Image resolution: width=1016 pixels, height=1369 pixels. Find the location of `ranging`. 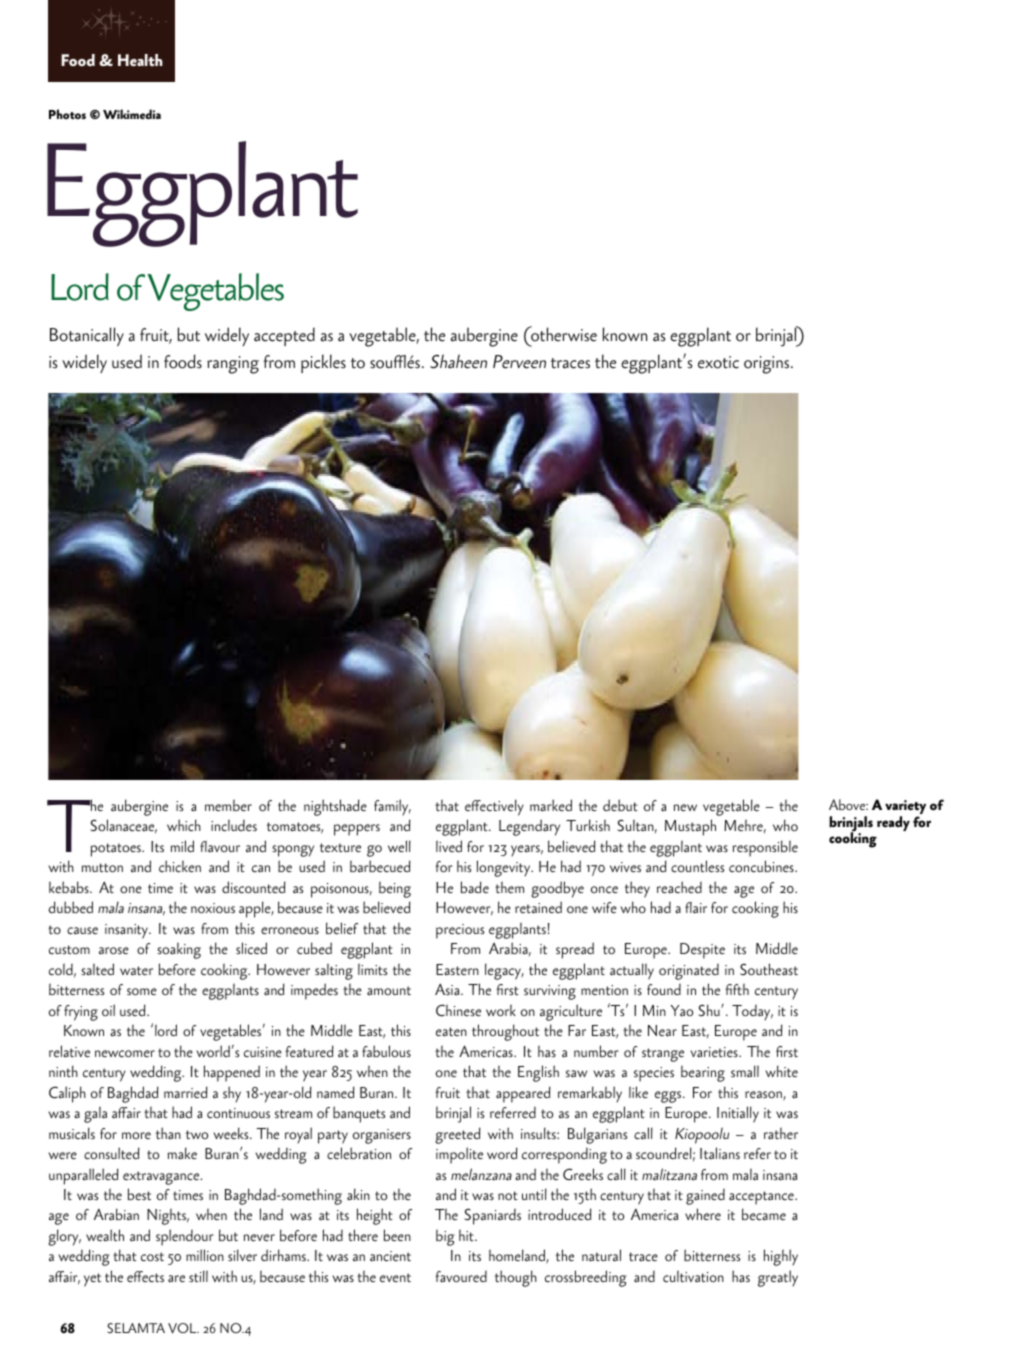

ranging is located at coordinates (233, 365).
